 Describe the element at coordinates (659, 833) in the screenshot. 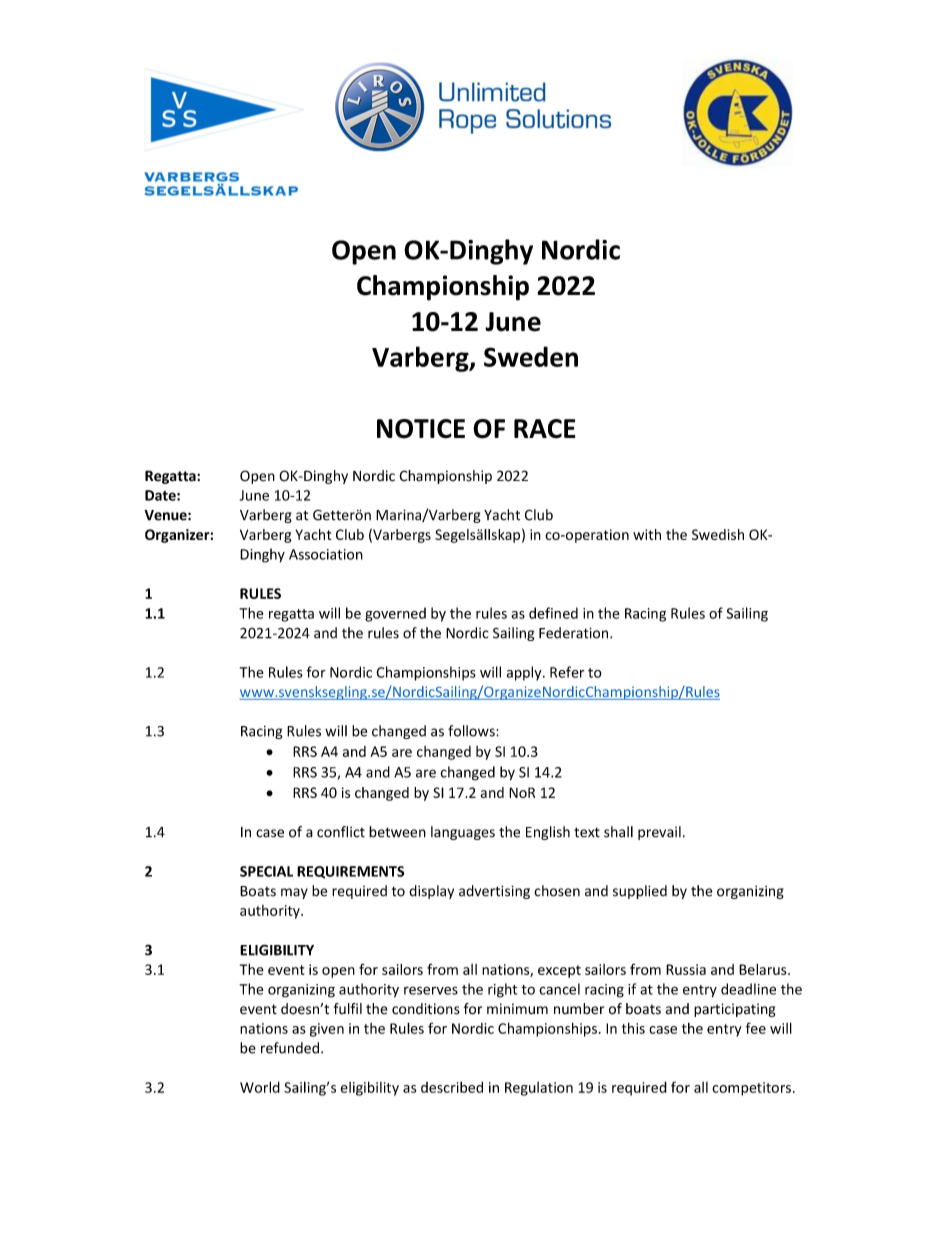

I see `prevail` at that location.
